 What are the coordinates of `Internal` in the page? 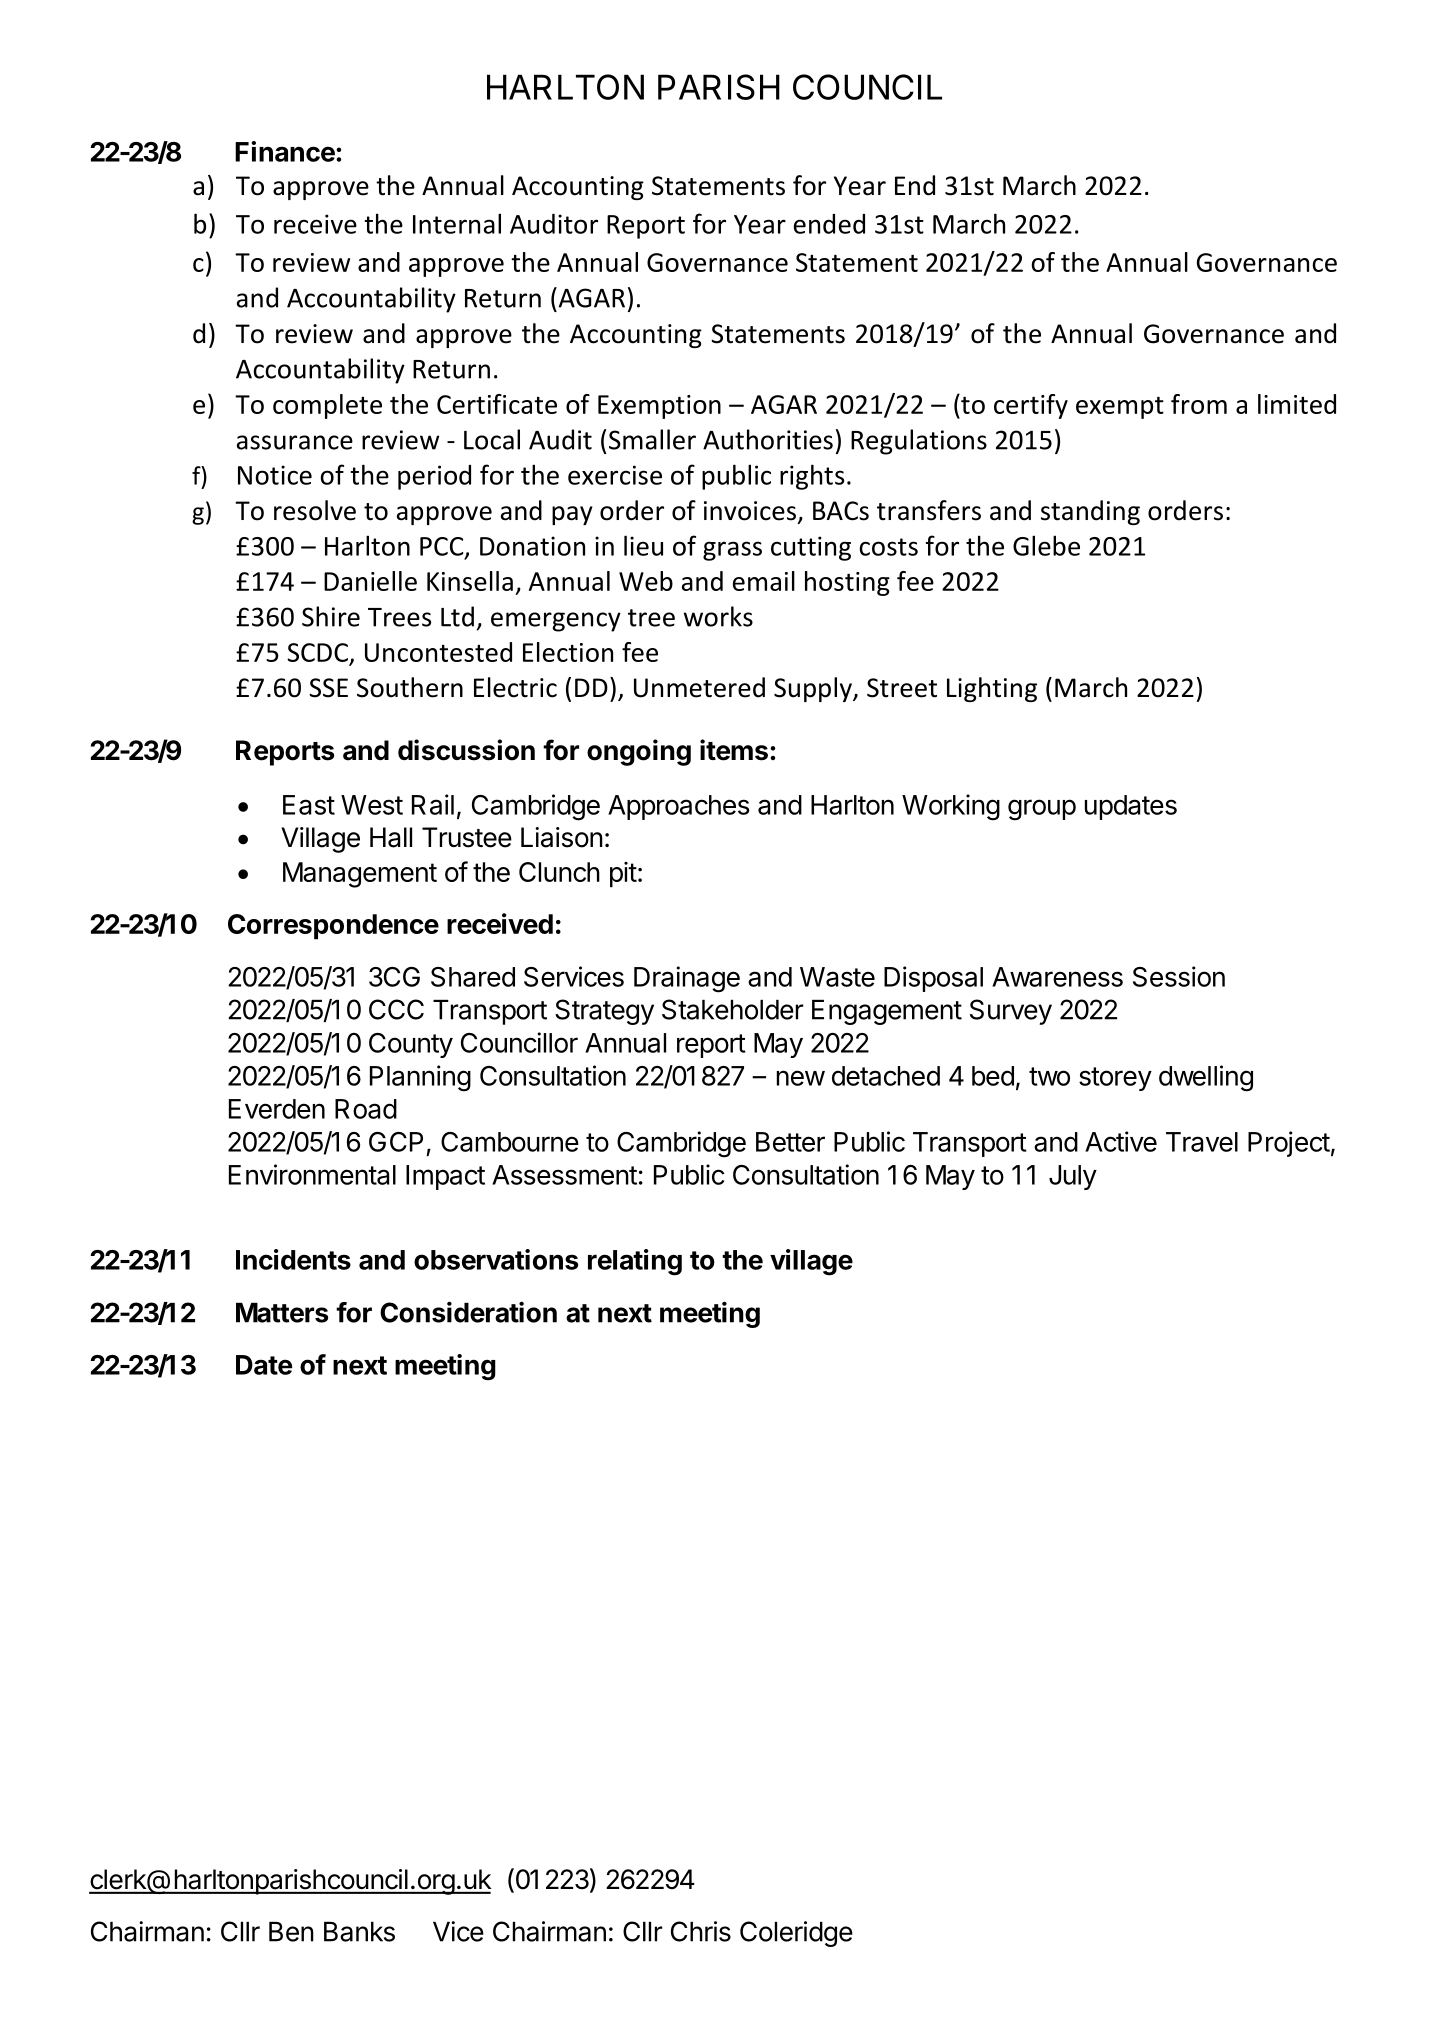 It's located at (457, 223).
